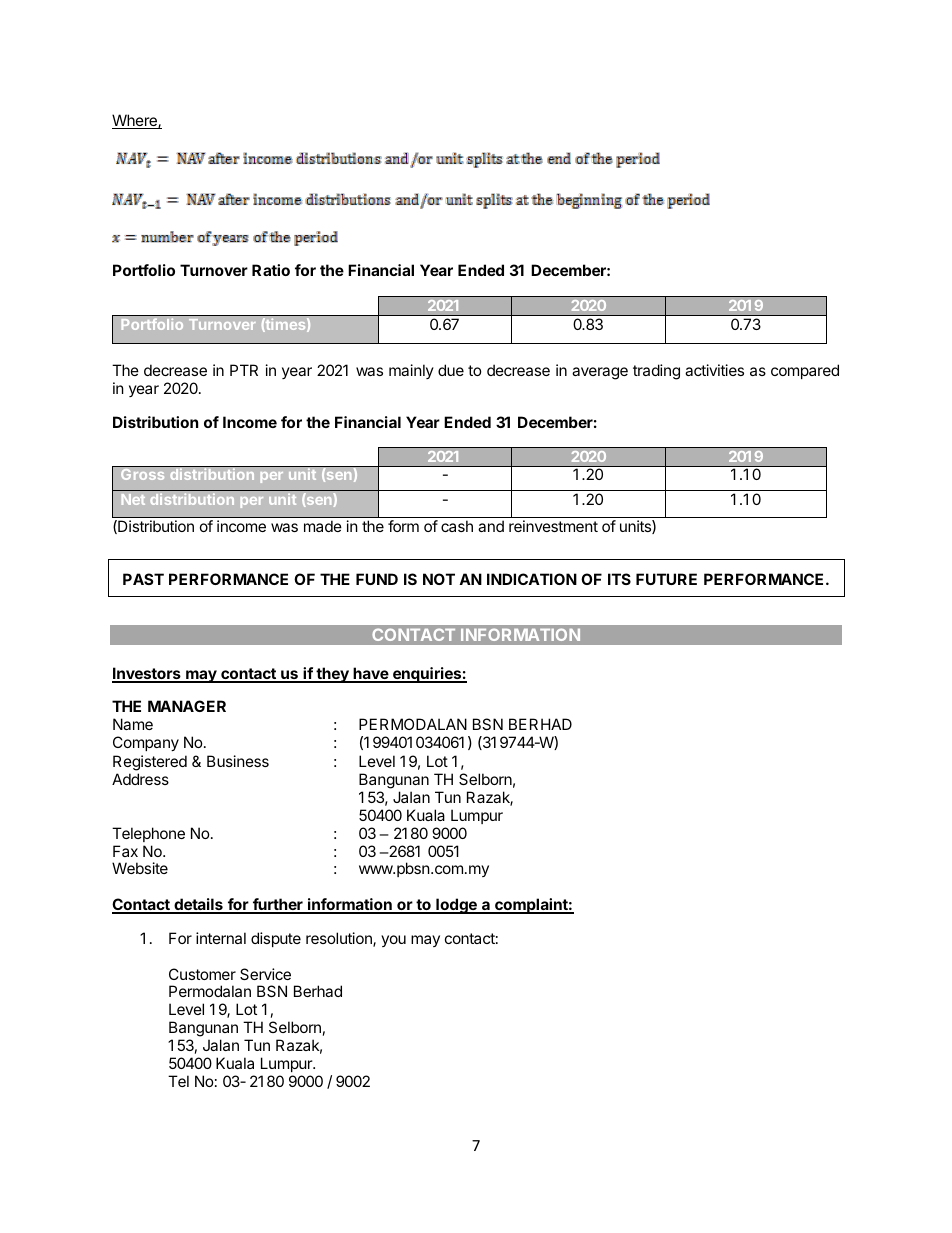 The height and width of the page is (1233, 952). Describe the element at coordinates (135, 121) in the page. I see `Where` at that location.
